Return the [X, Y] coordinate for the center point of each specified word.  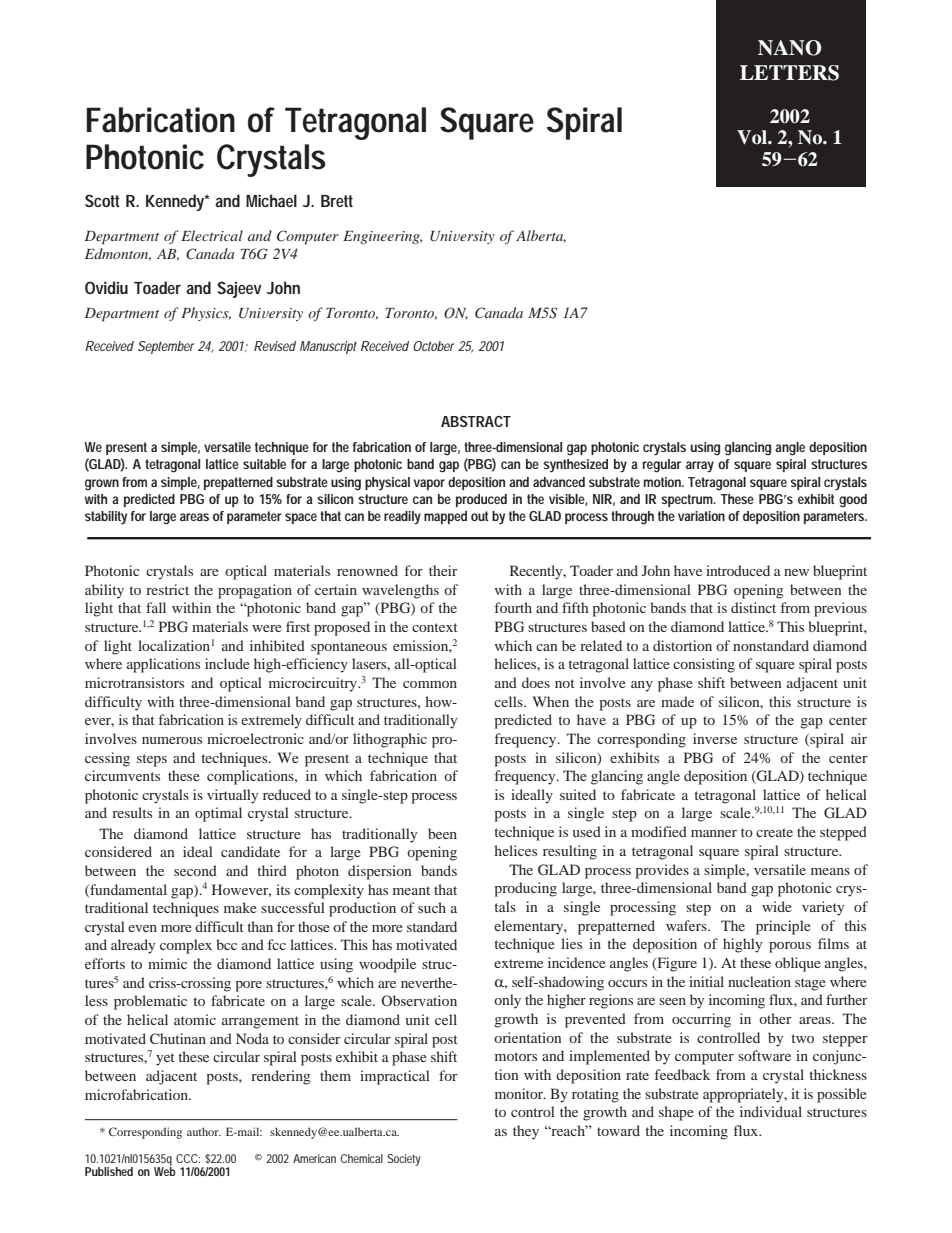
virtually [232, 796]
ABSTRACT [476, 421]
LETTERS [789, 73]
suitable [264, 464]
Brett [337, 201]
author [204, 1131]
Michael [271, 200]
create [774, 832]
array [700, 467]
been [442, 833]
